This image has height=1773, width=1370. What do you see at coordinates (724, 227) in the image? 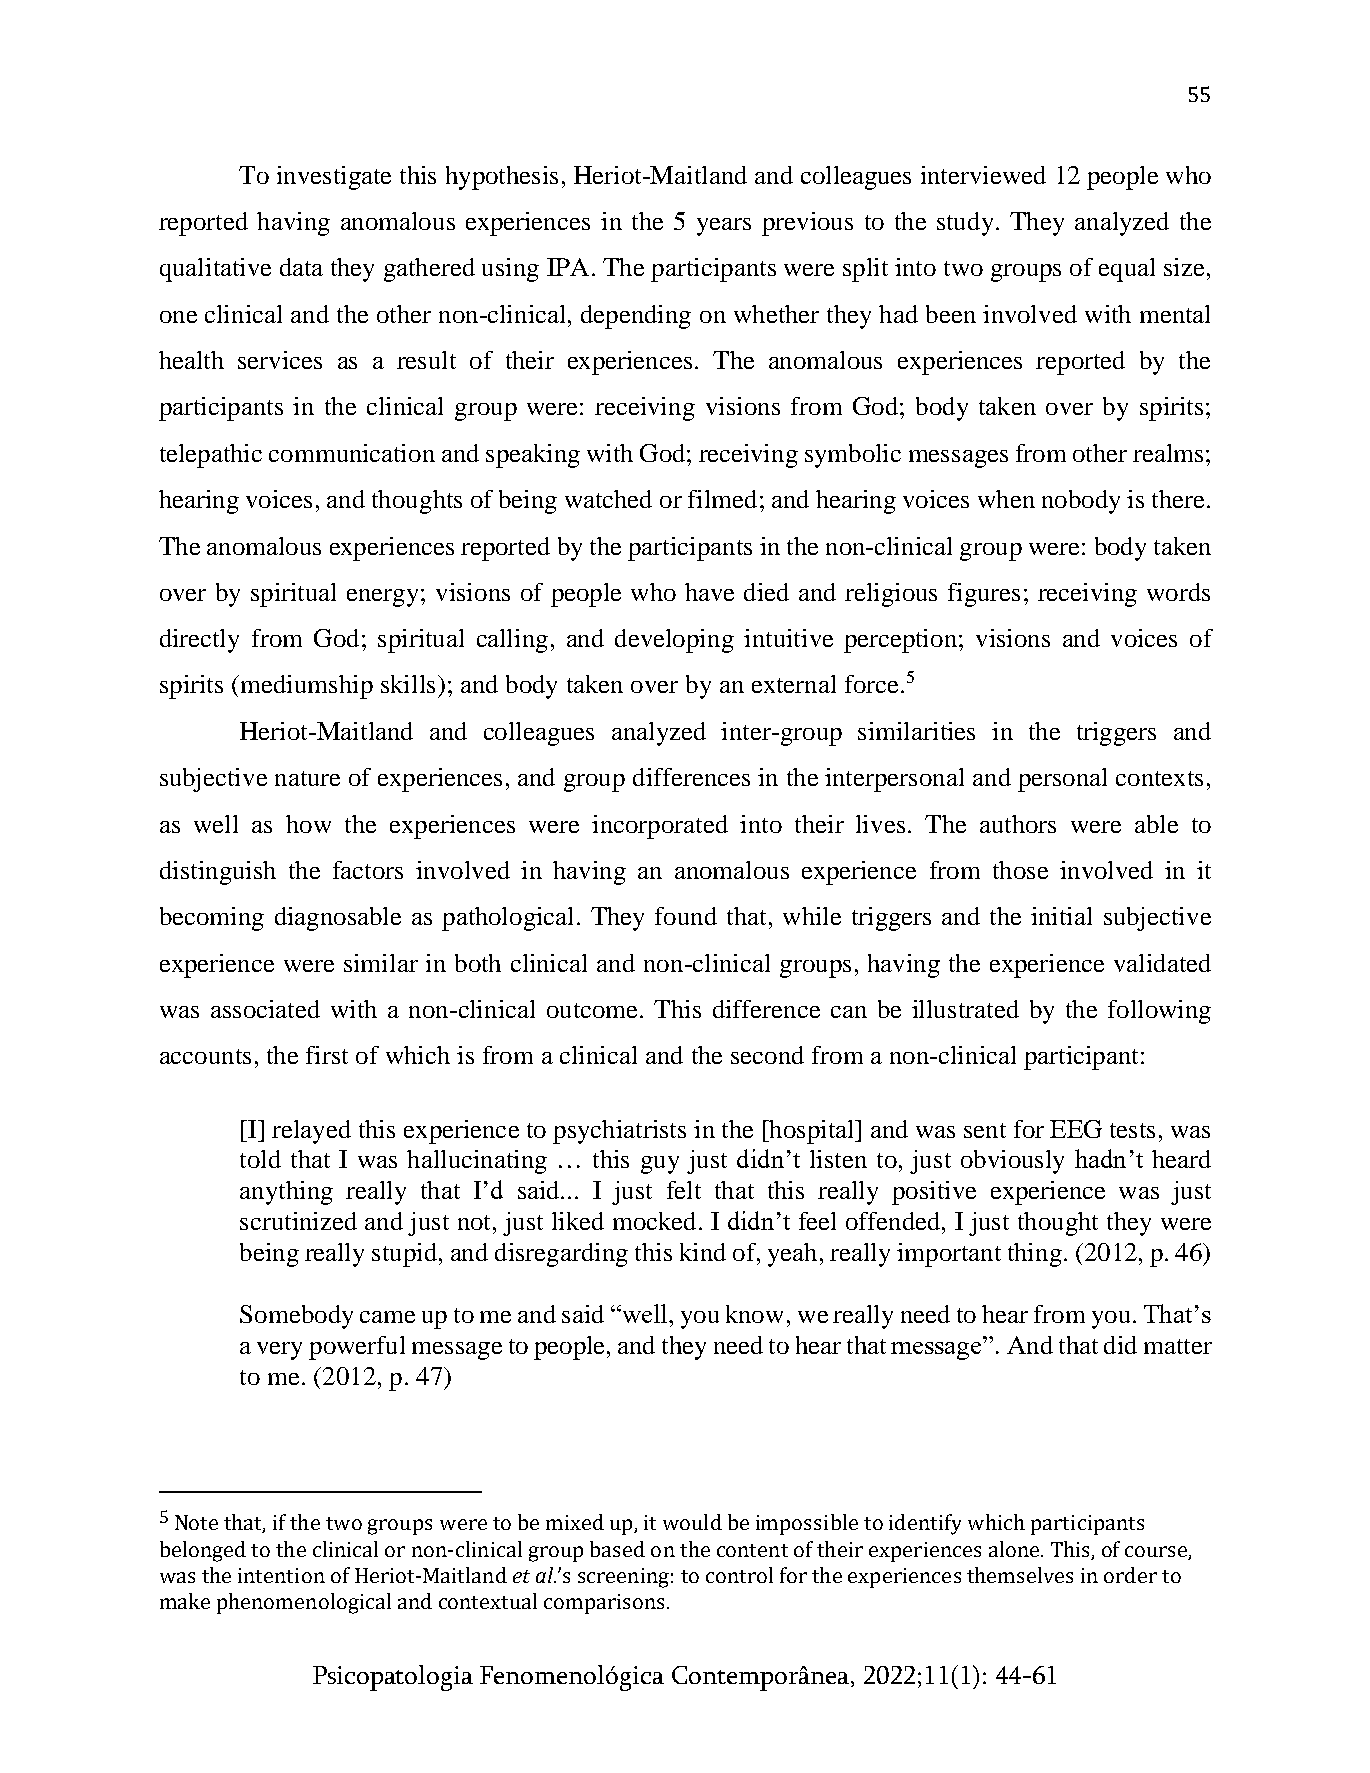
I see `years` at bounding box center [724, 227].
